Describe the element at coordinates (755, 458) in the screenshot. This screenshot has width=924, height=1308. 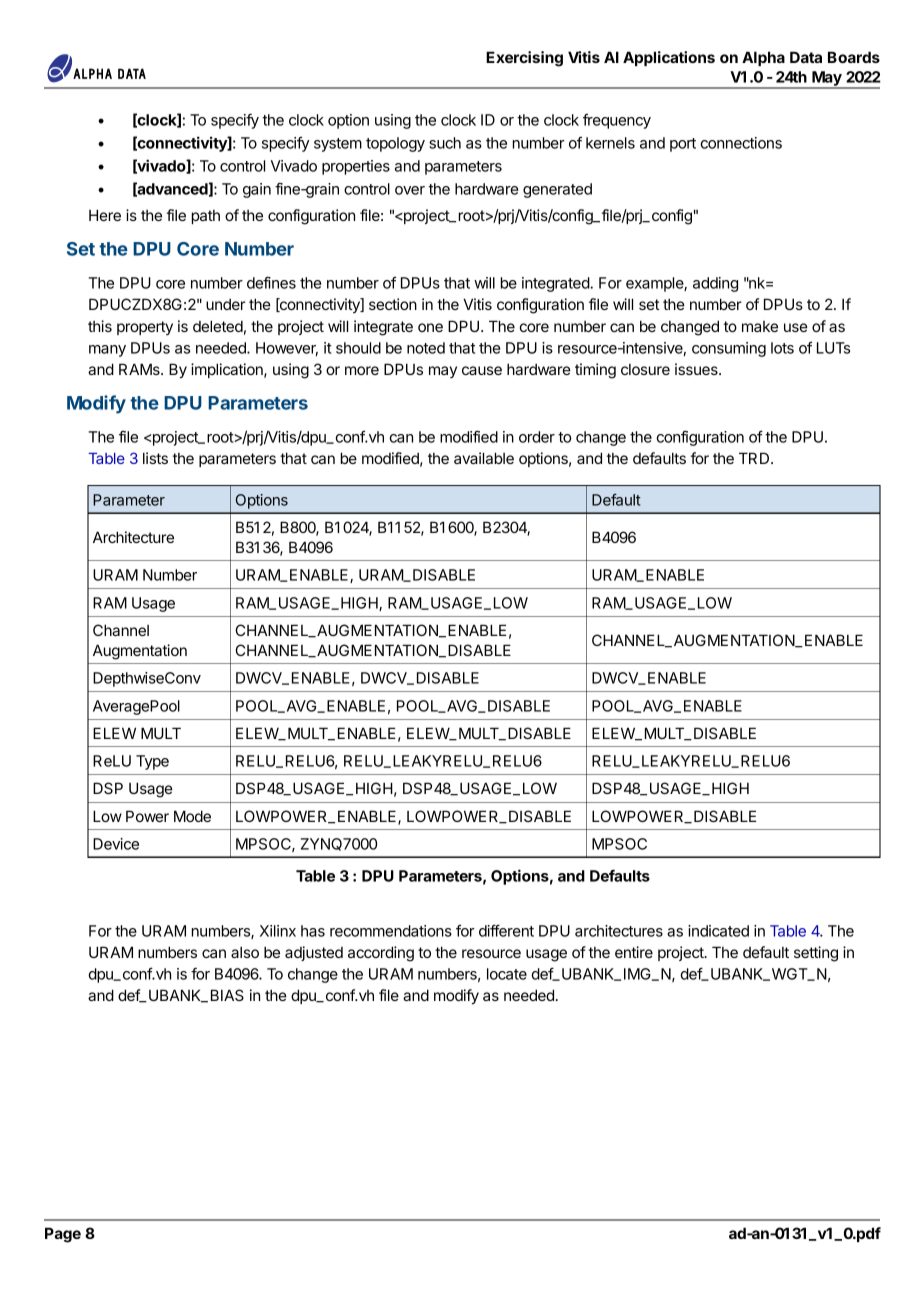
I see `TRD` at that location.
